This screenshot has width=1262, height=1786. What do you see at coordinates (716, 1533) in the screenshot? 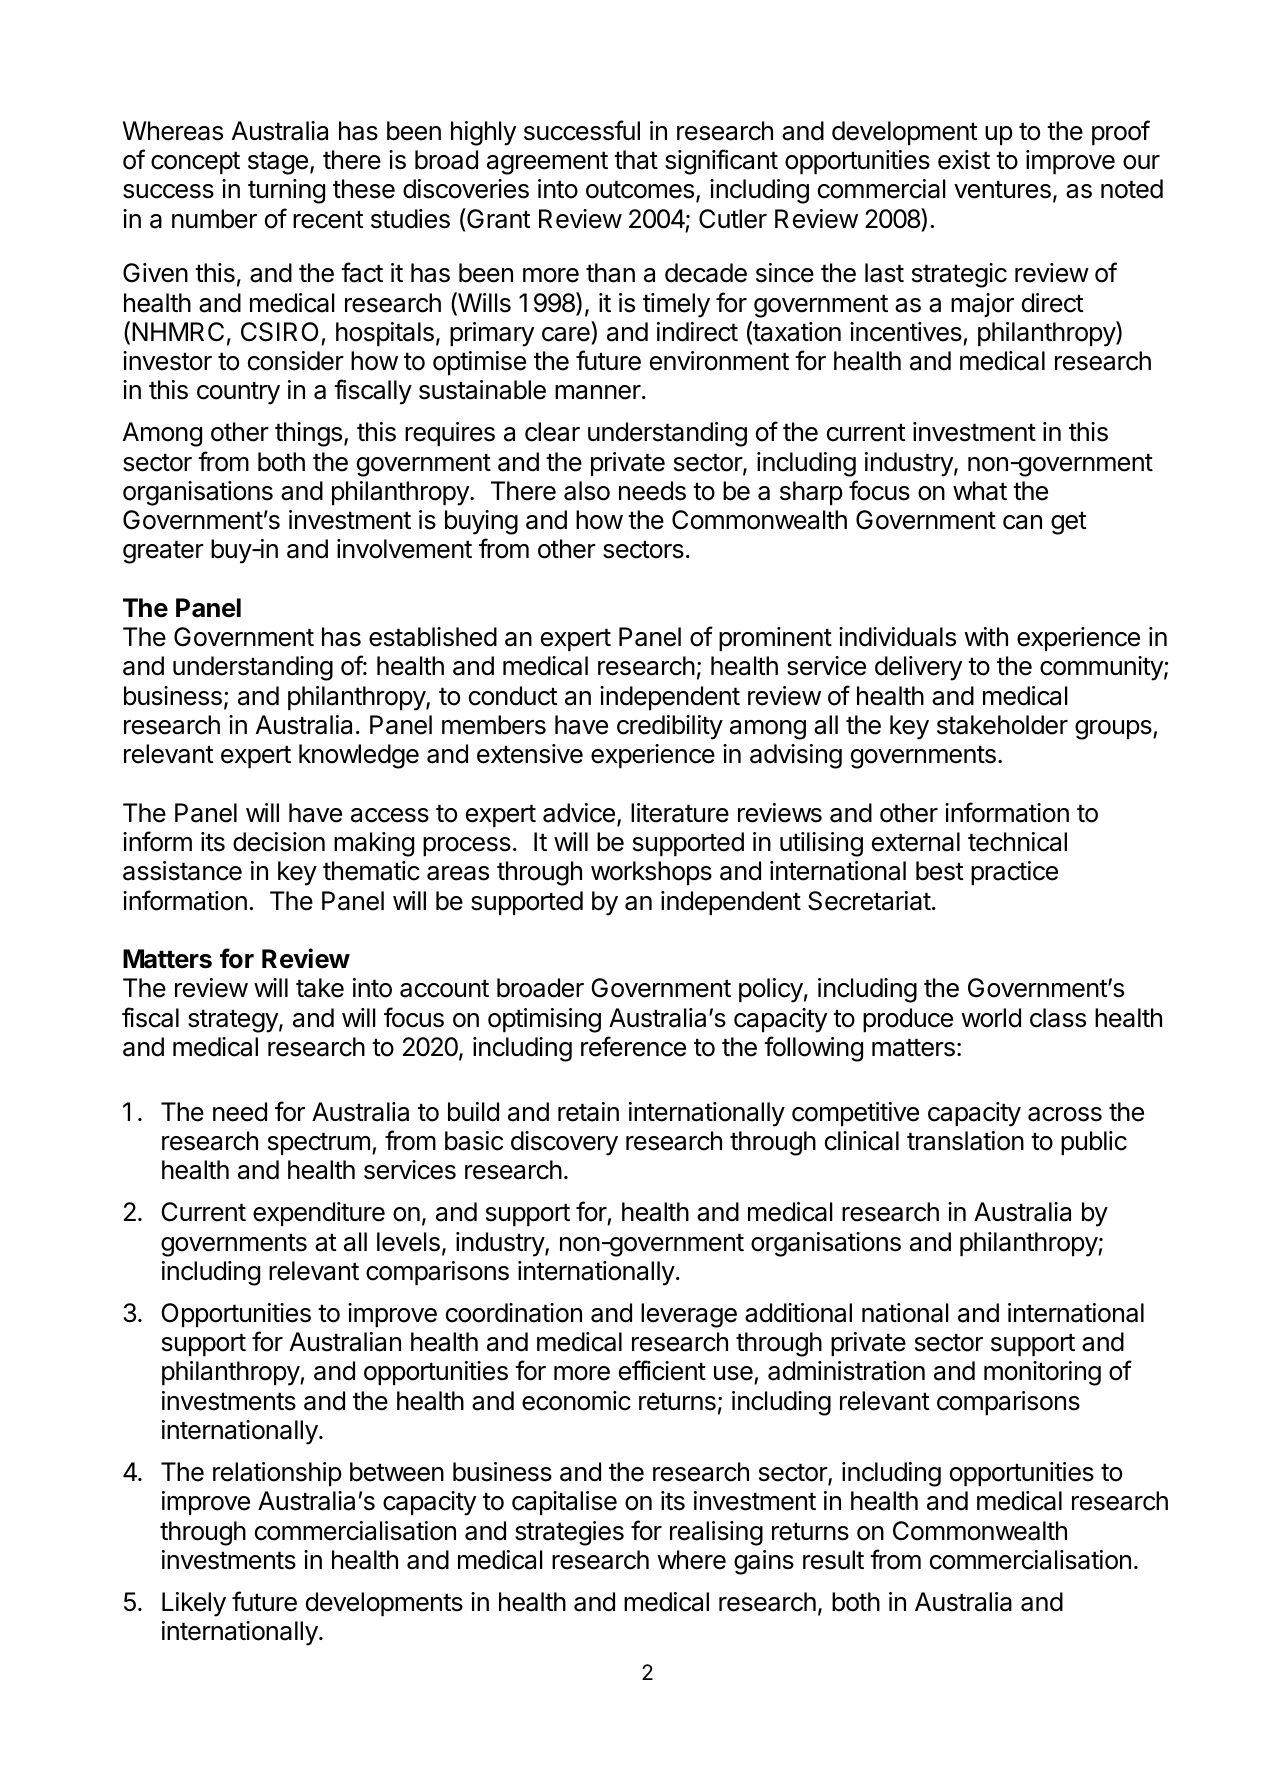
I see `realising` at bounding box center [716, 1533].
